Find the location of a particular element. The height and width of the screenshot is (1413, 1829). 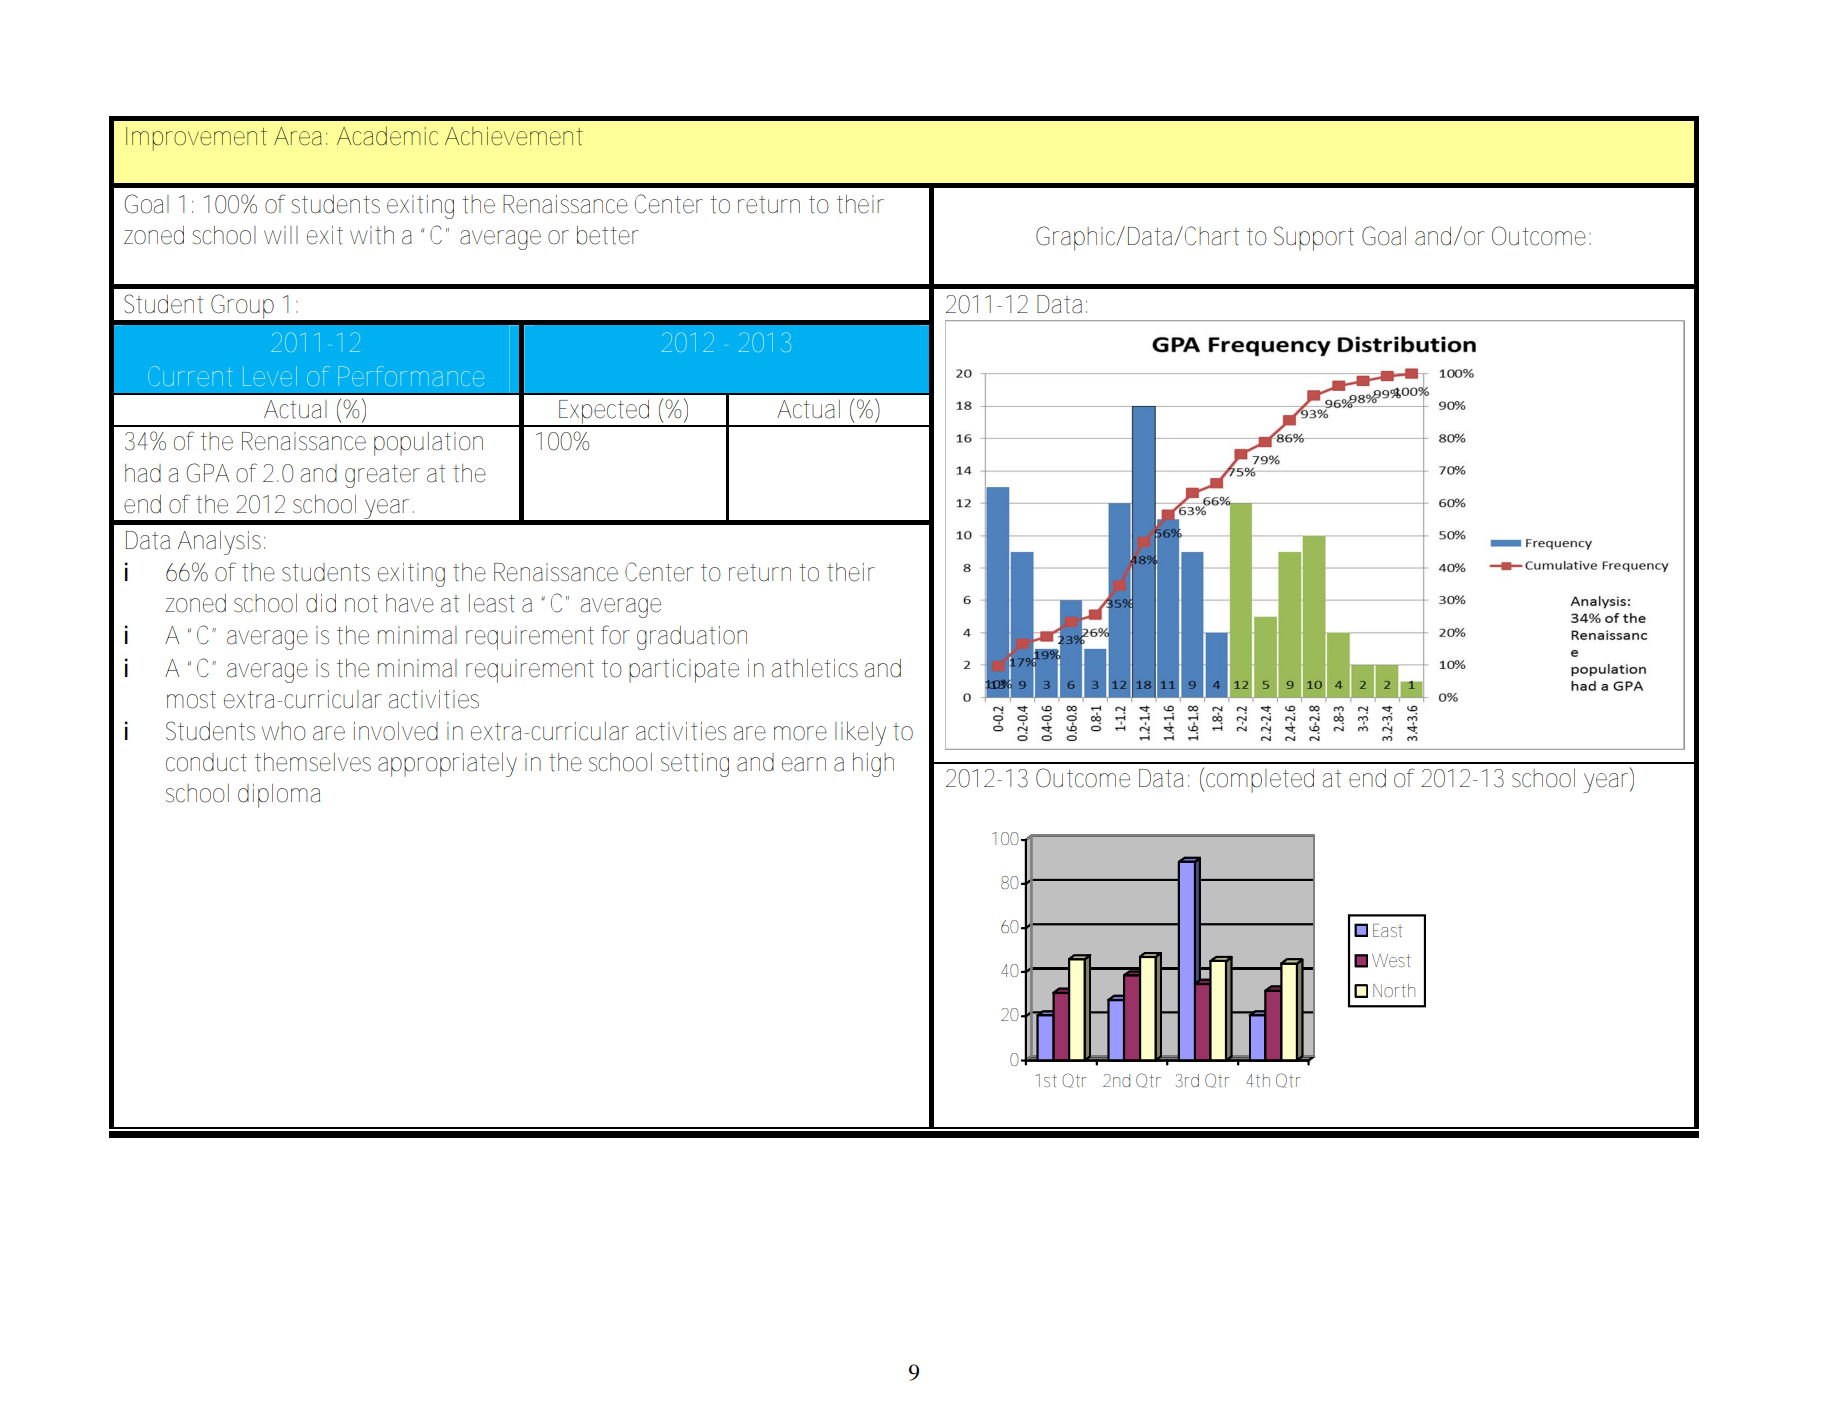

athletics is located at coordinates (814, 668).
